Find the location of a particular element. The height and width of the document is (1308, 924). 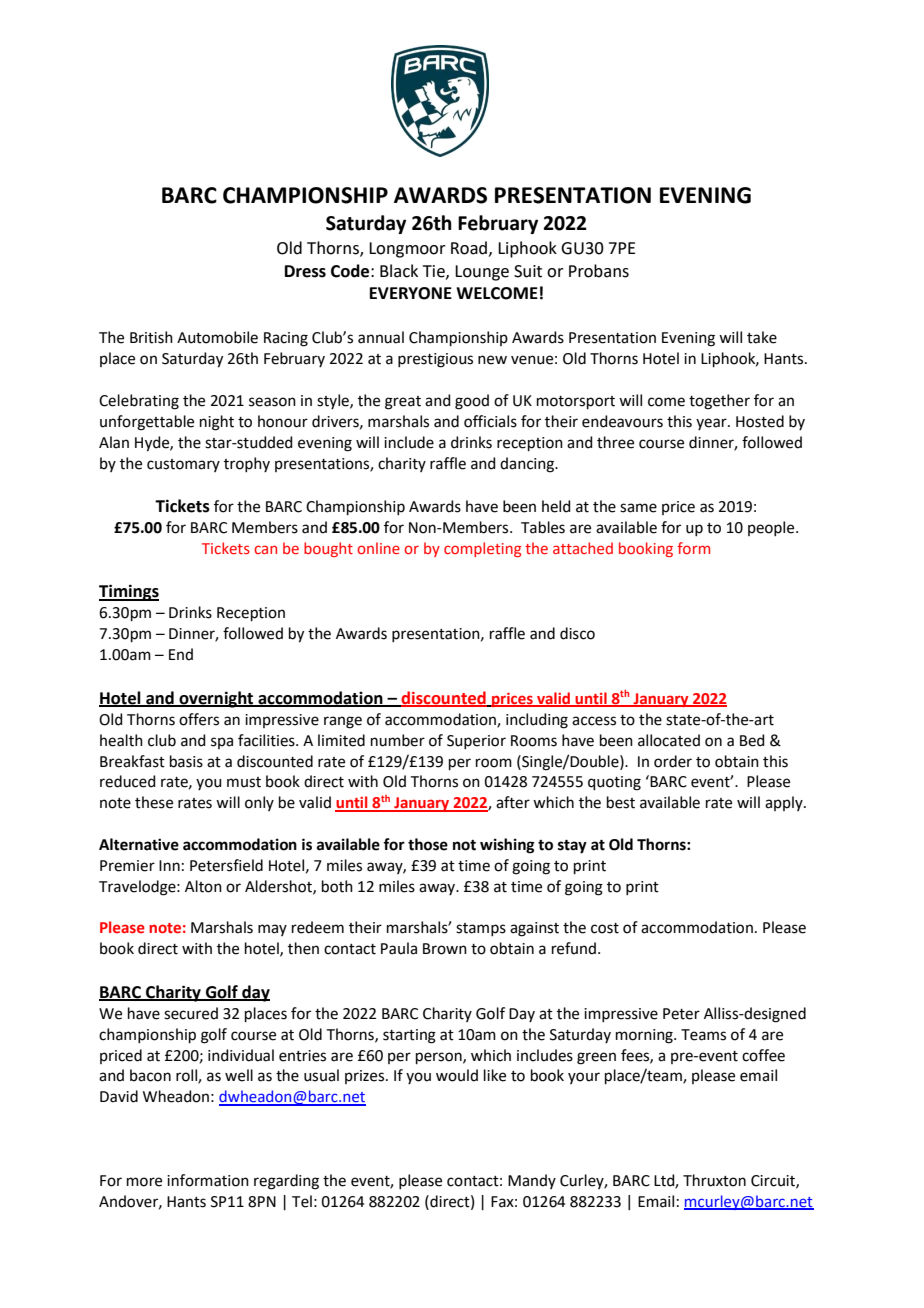

more is located at coordinates (144, 1182).
